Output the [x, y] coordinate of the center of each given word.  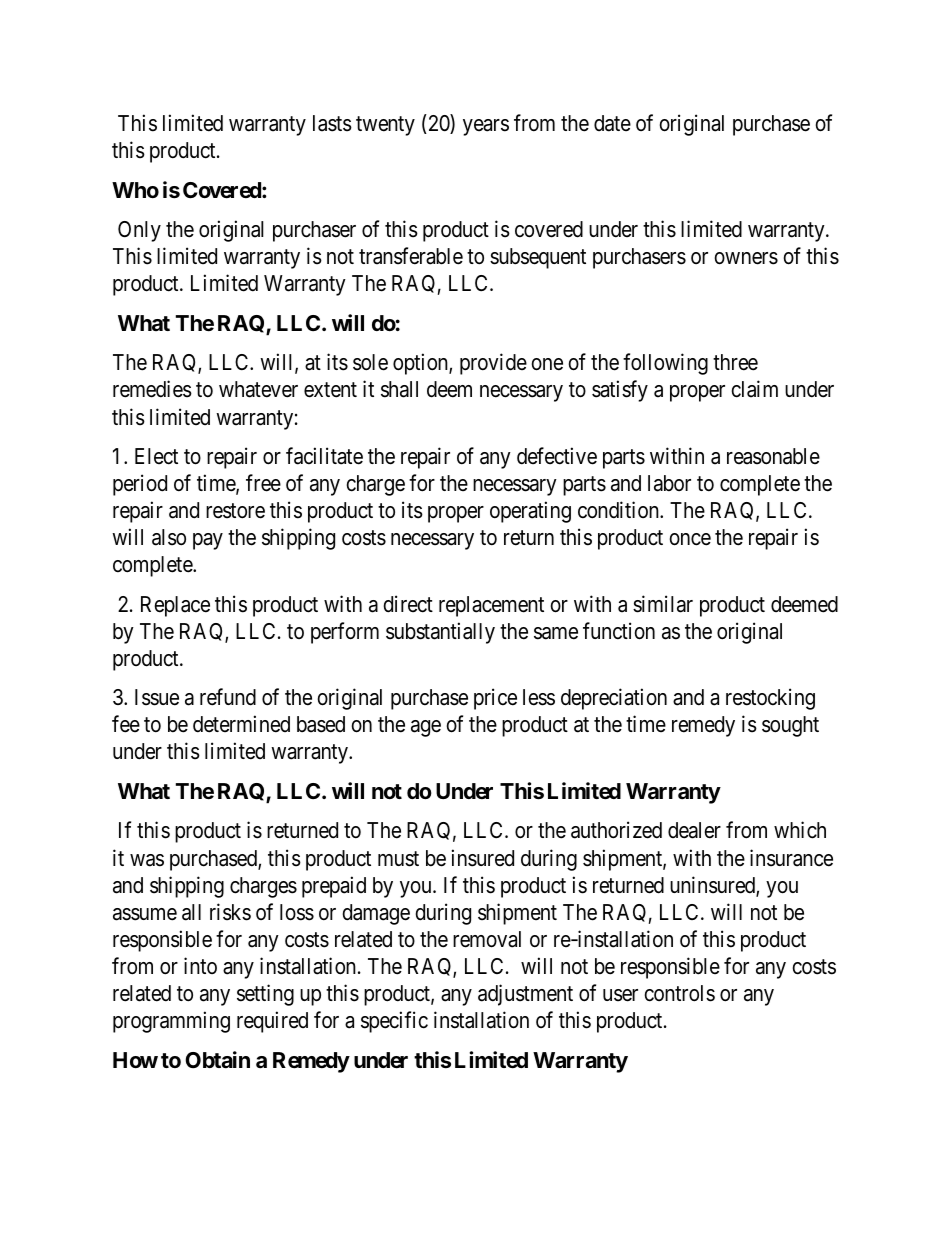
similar [663, 604]
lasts [332, 123]
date [612, 123]
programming [171, 1022]
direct [408, 604]
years [486, 127]
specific [394, 1022]
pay [208, 541]
